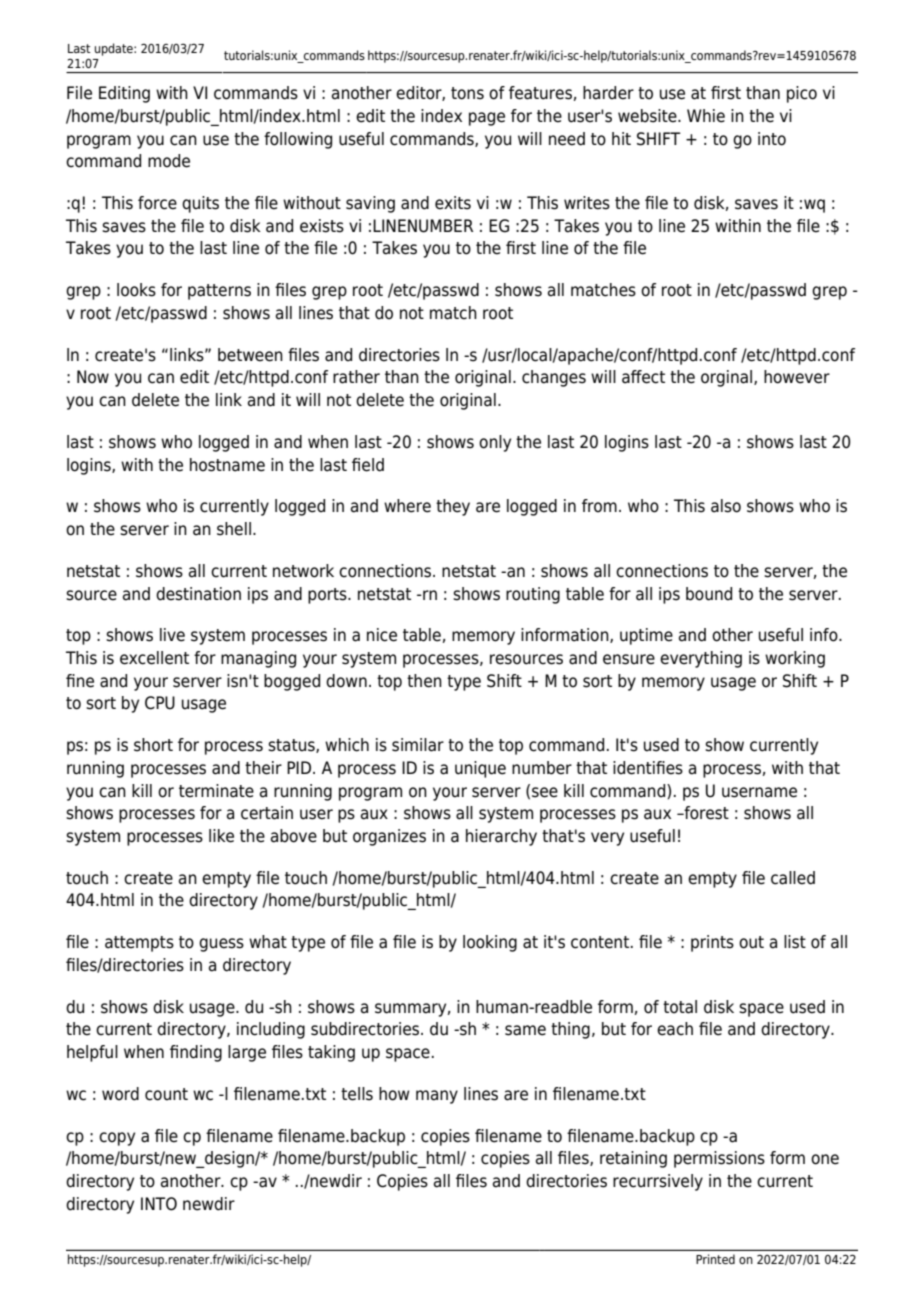 The height and width of the document is (1308, 924). I want to click on copy, so click(117, 1139).
